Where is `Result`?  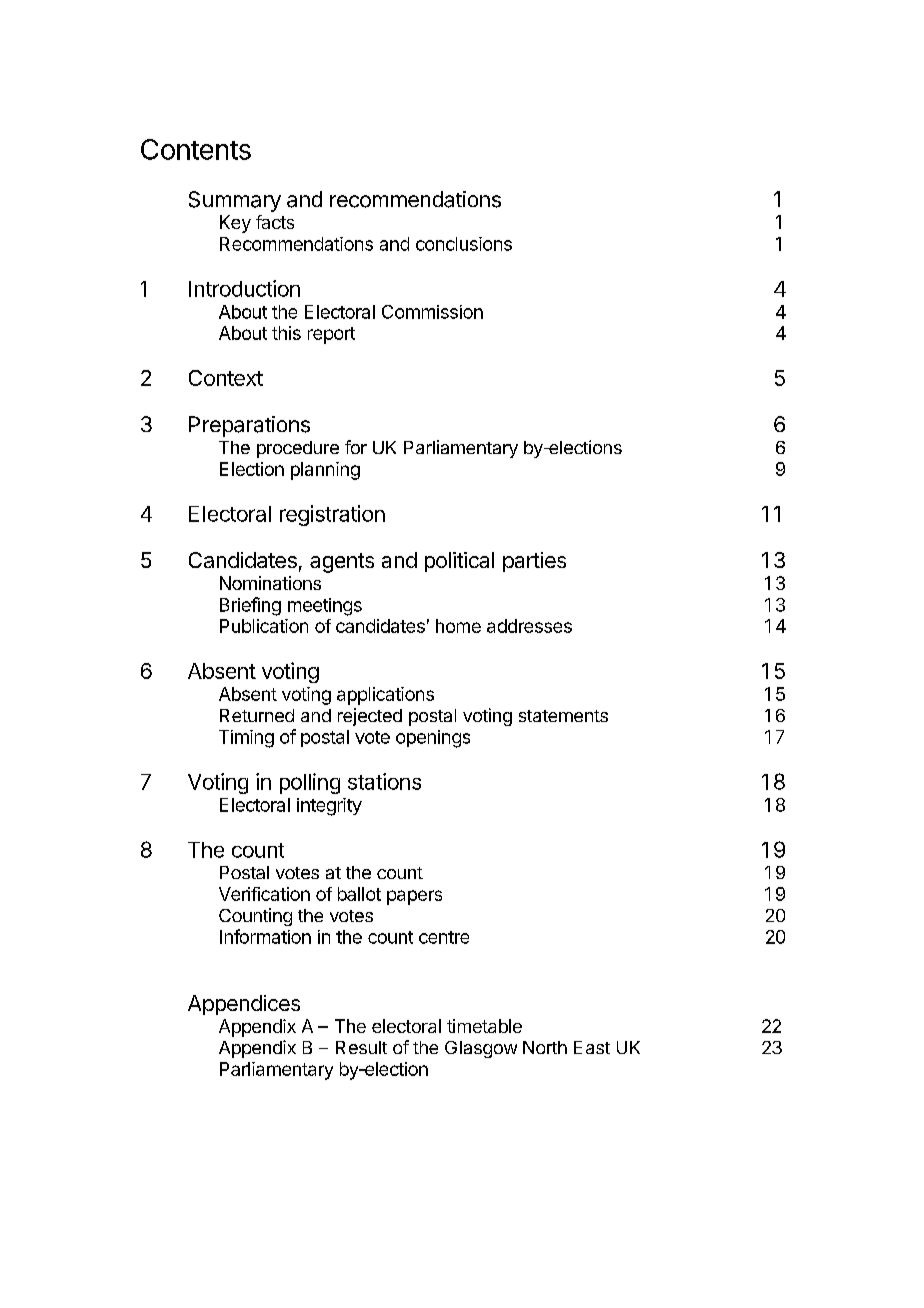 Result is located at coordinates (361, 1047).
